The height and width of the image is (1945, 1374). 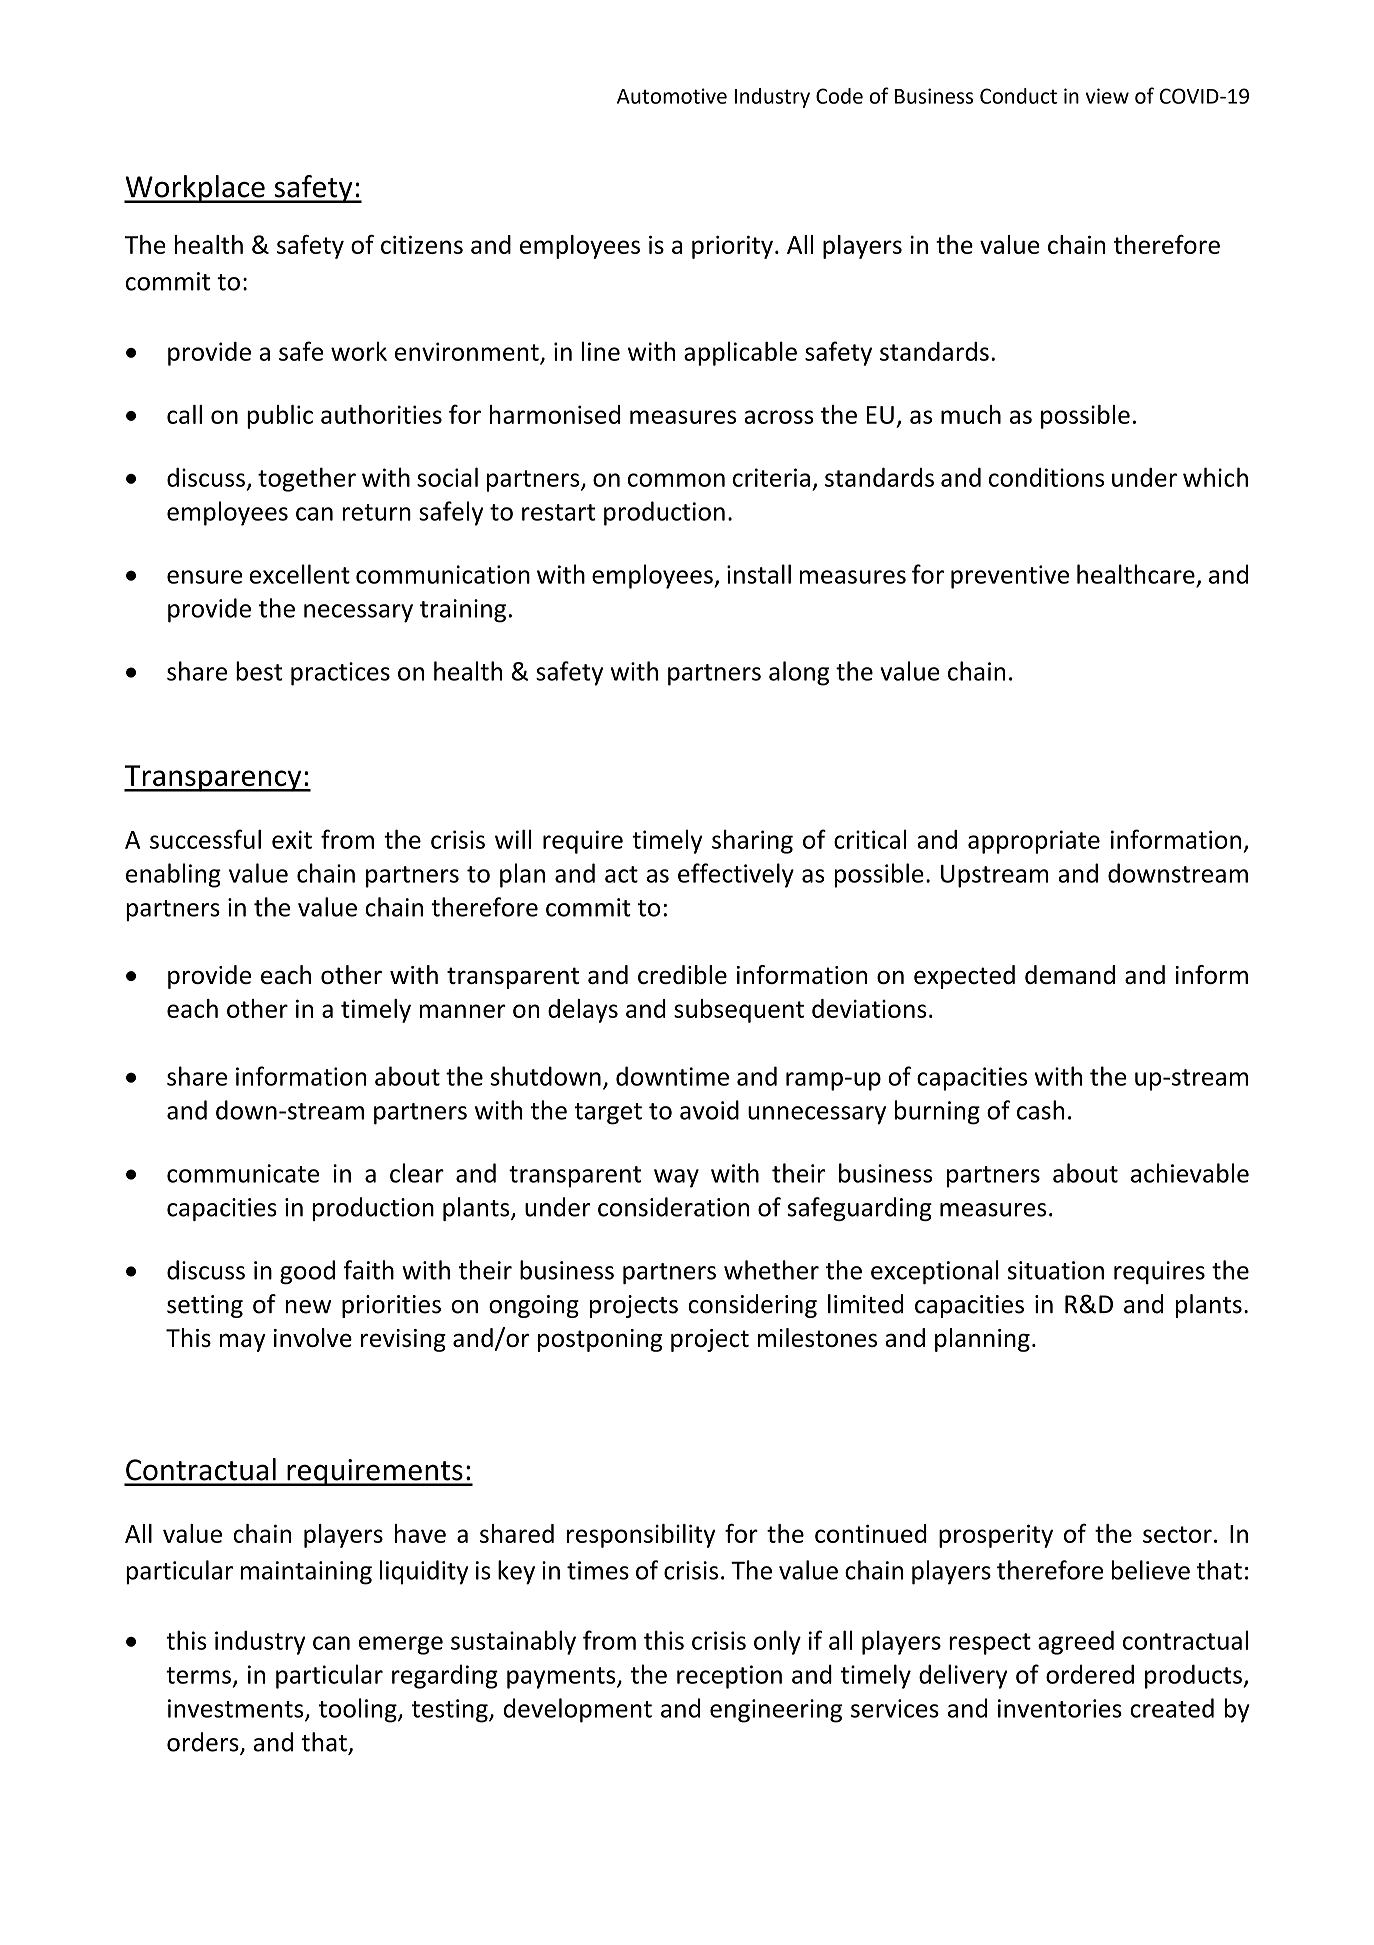 I want to click on situation, so click(x=1056, y=1270).
